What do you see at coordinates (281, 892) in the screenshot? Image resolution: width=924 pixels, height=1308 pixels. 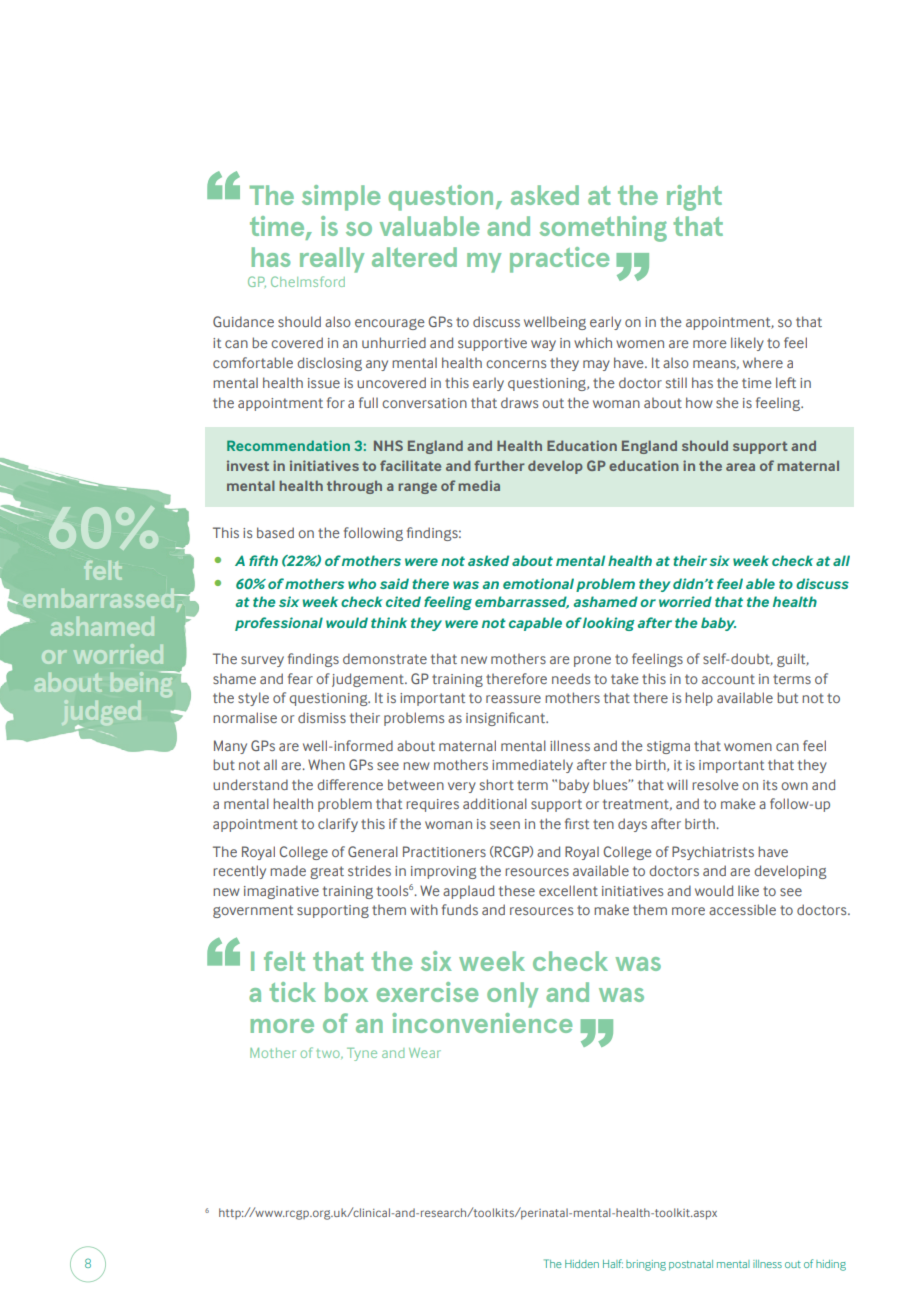 I see `imaginative` at bounding box center [281, 892].
